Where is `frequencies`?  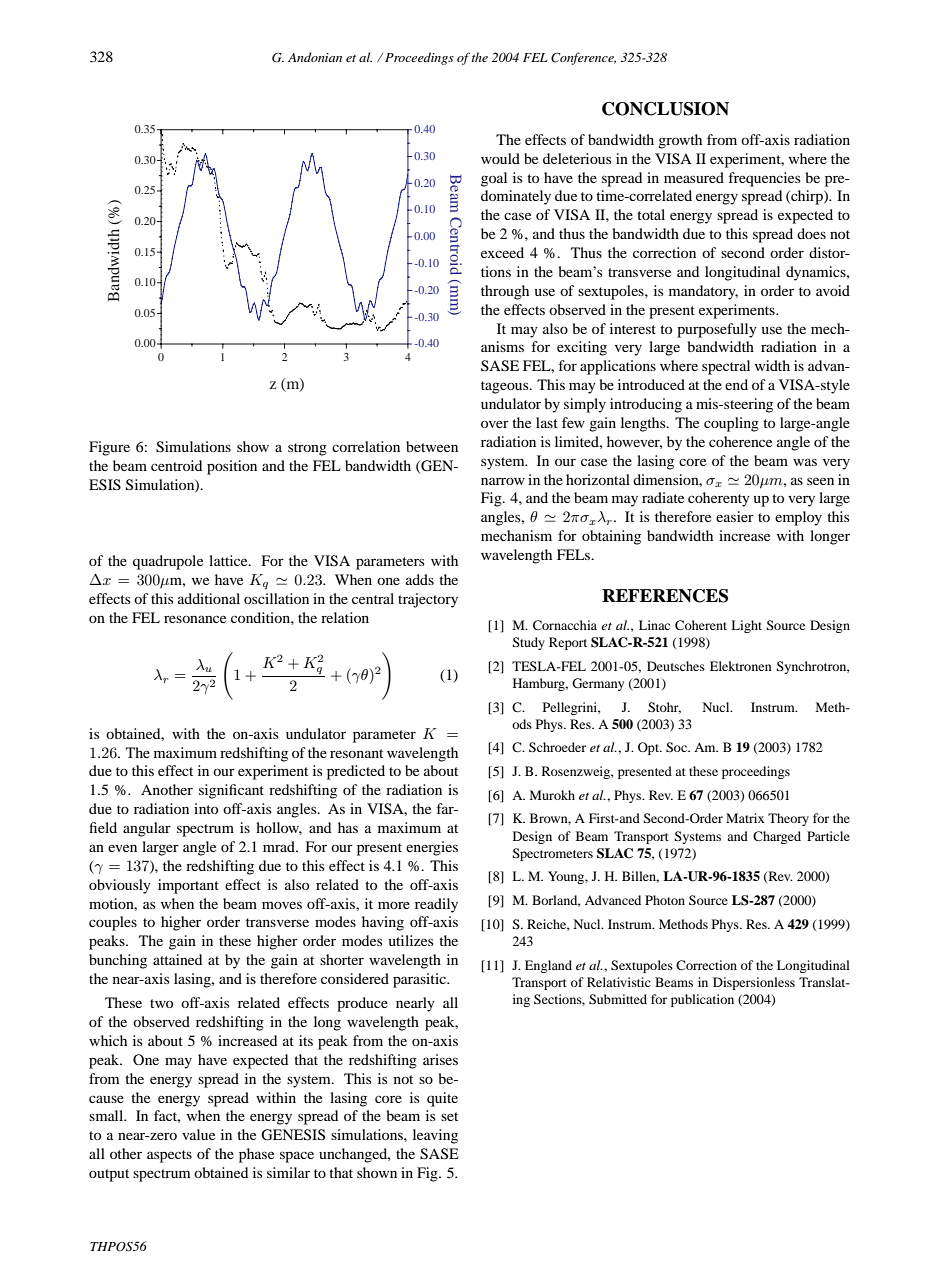 frequencies is located at coordinates (765, 179).
